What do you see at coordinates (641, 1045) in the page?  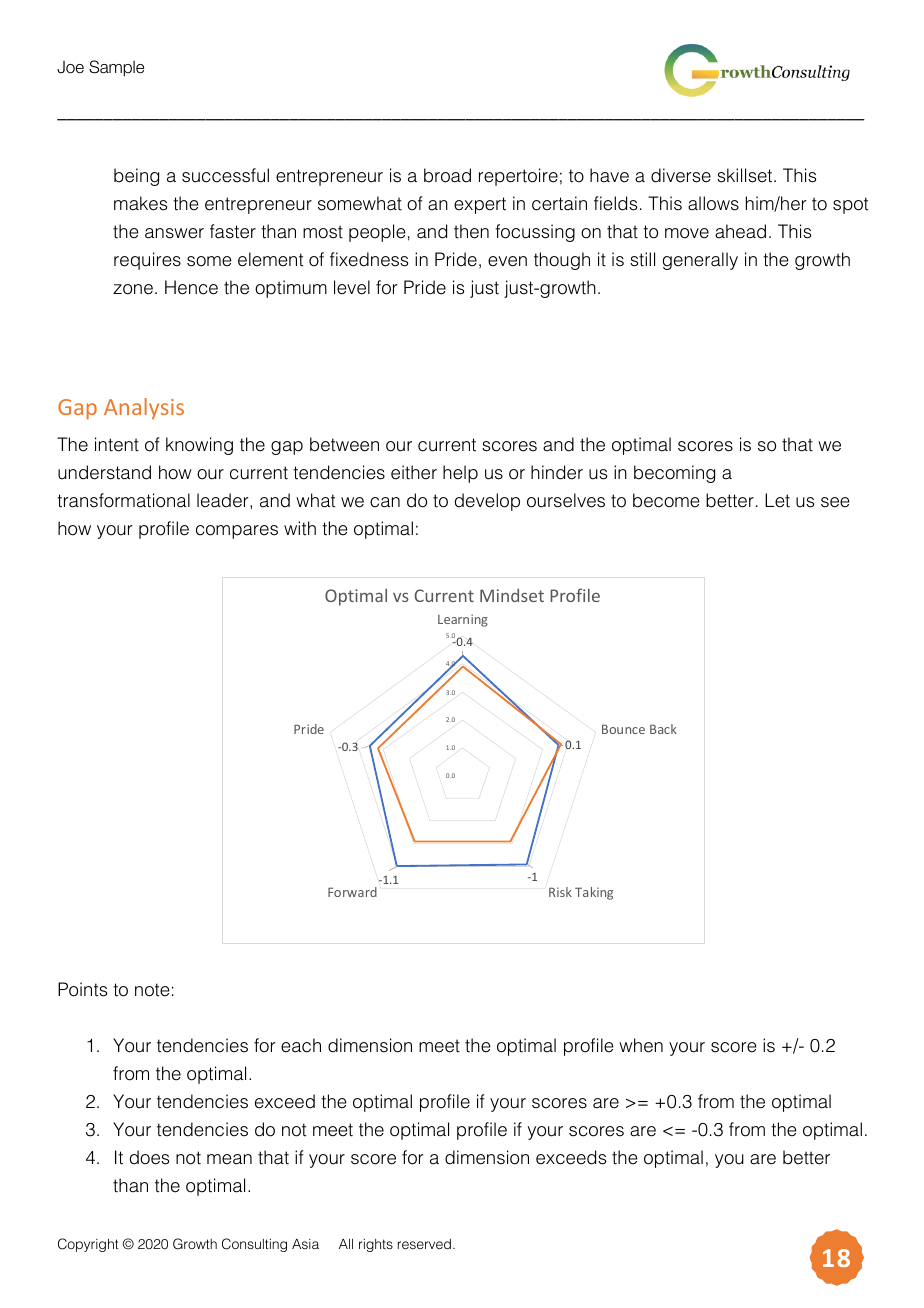 I see `when` at bounding box center [641, 1045].
